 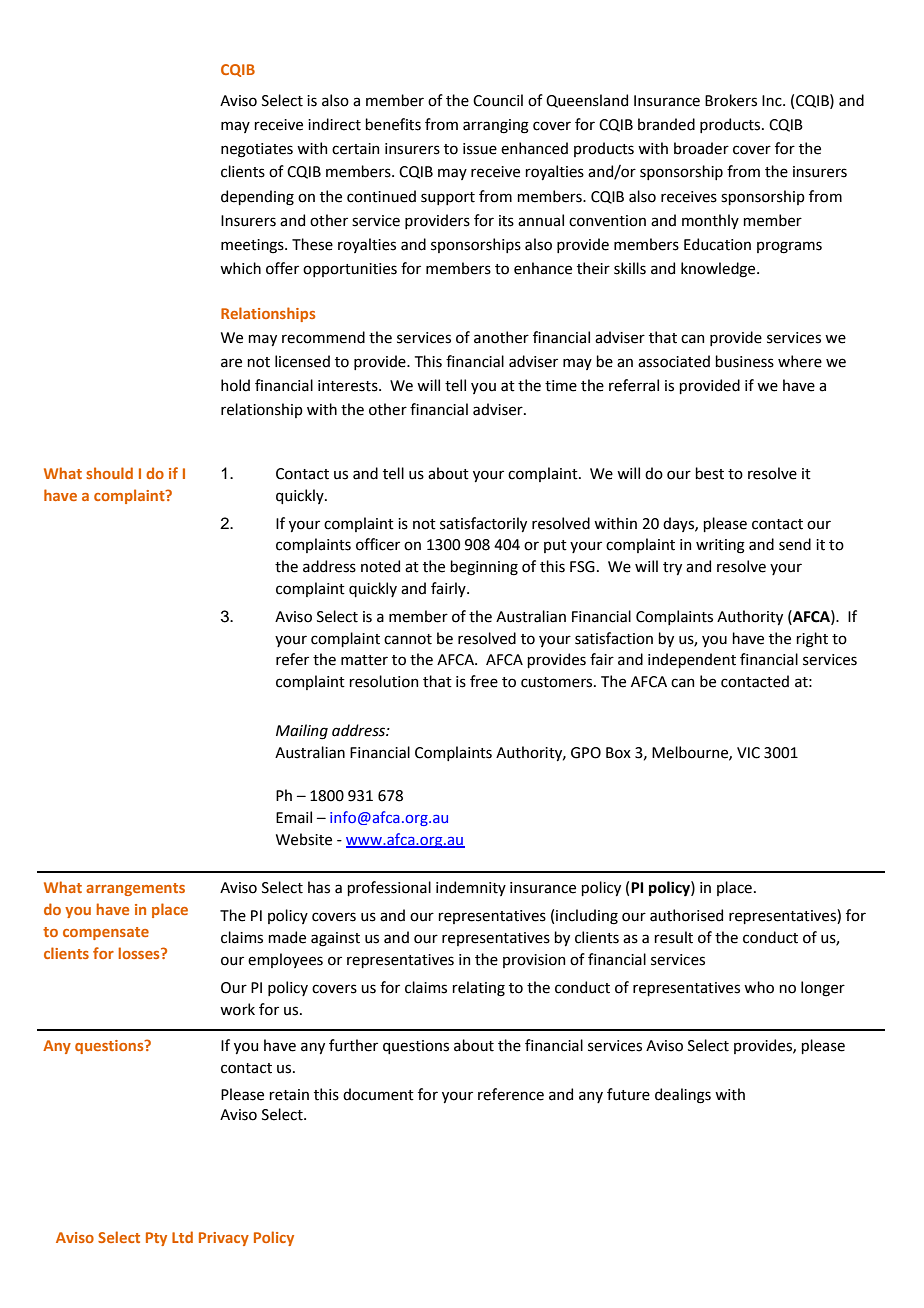 I want to click on Ltd, so click(x=182, y=1237).
